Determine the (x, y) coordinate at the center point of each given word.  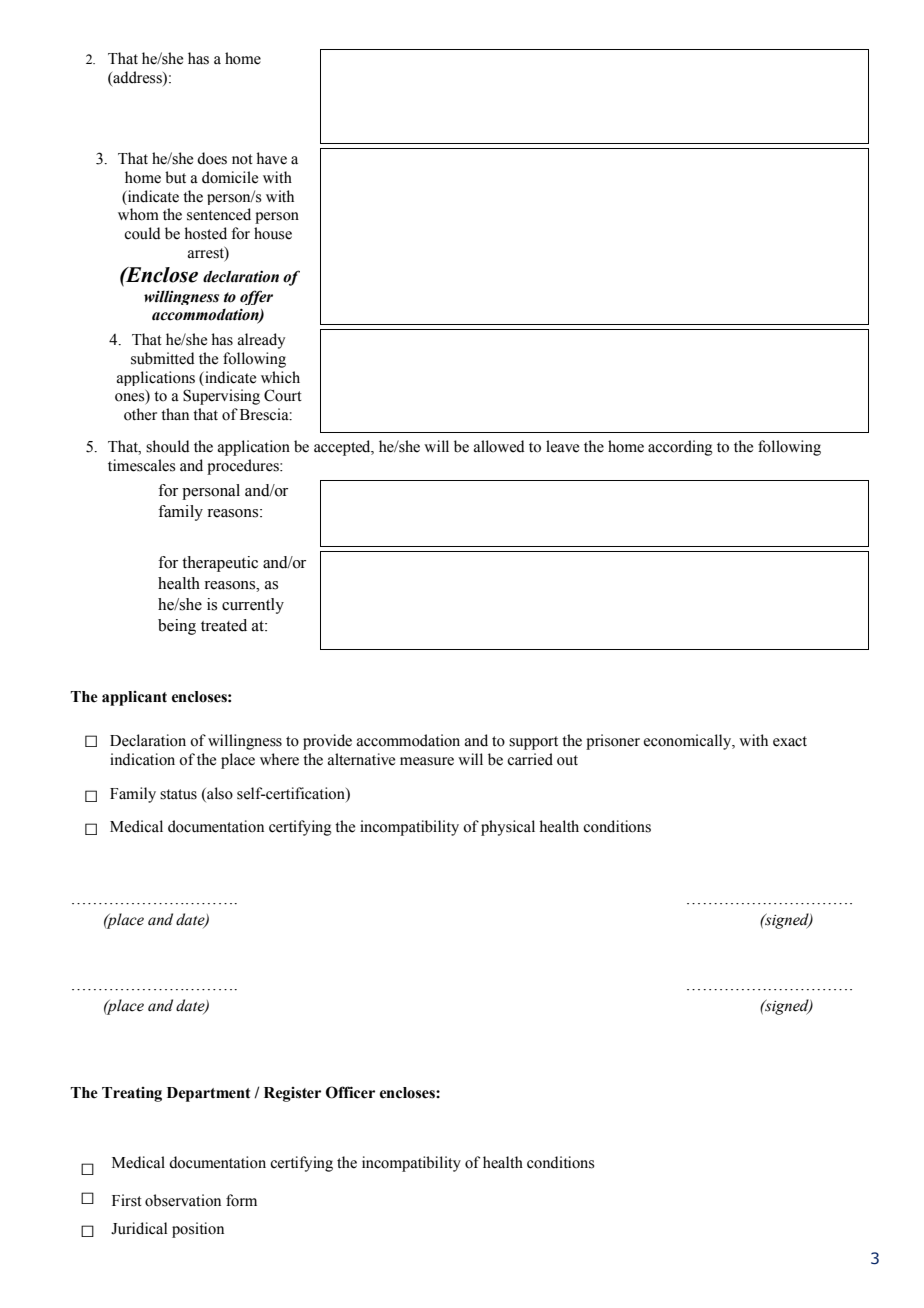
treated (224, 625)
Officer (350, 1092)
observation (183, 1200)
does (212, 158)
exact (790, 741)
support (533, 743)
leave (562, 446)
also (219, 794)
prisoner (613, 742)
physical (508, 828)
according (680, 448)
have (272, 158)
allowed (499, 446)
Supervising (221, 397)
